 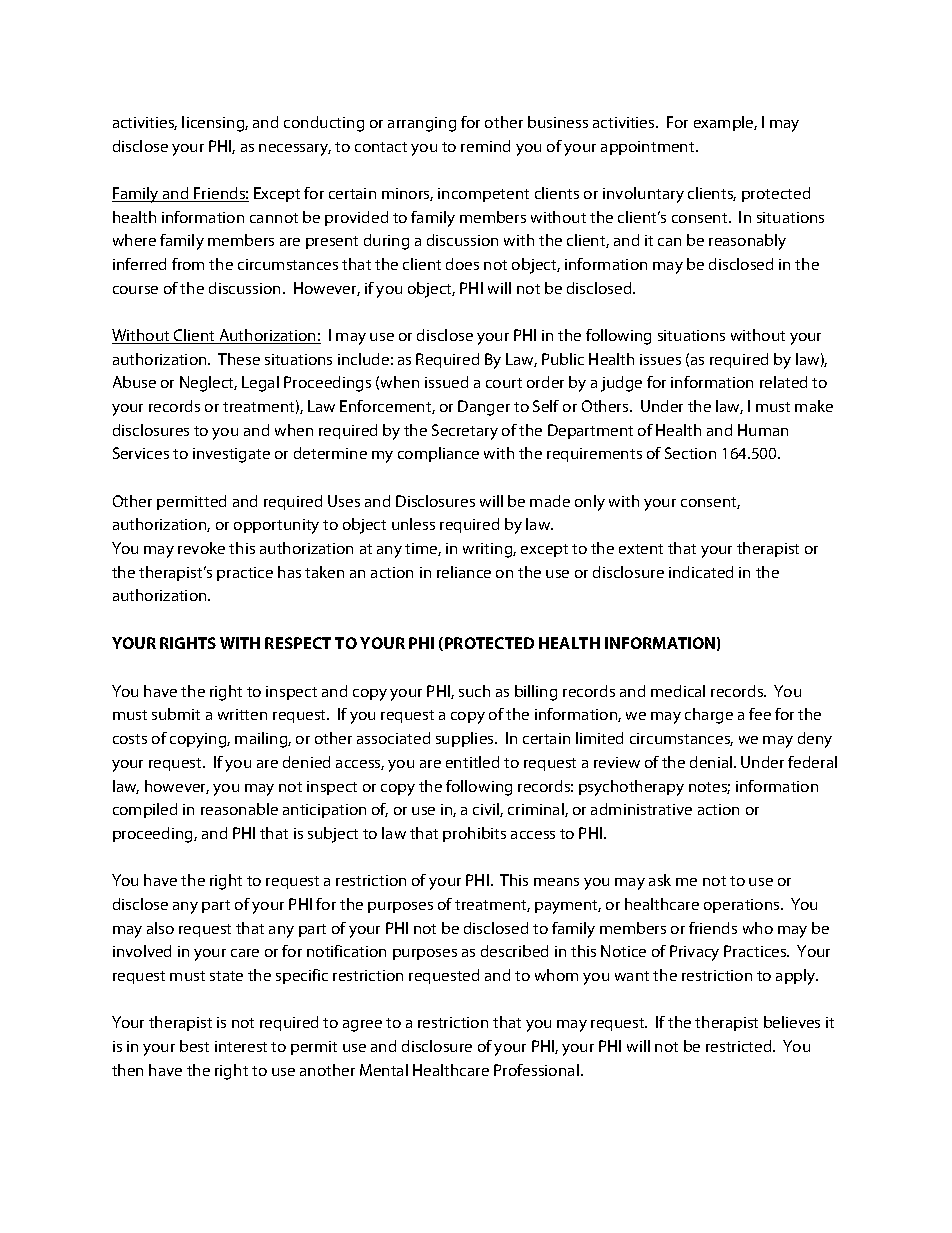 I want to click on appointment, so click(x=649, y=148).
